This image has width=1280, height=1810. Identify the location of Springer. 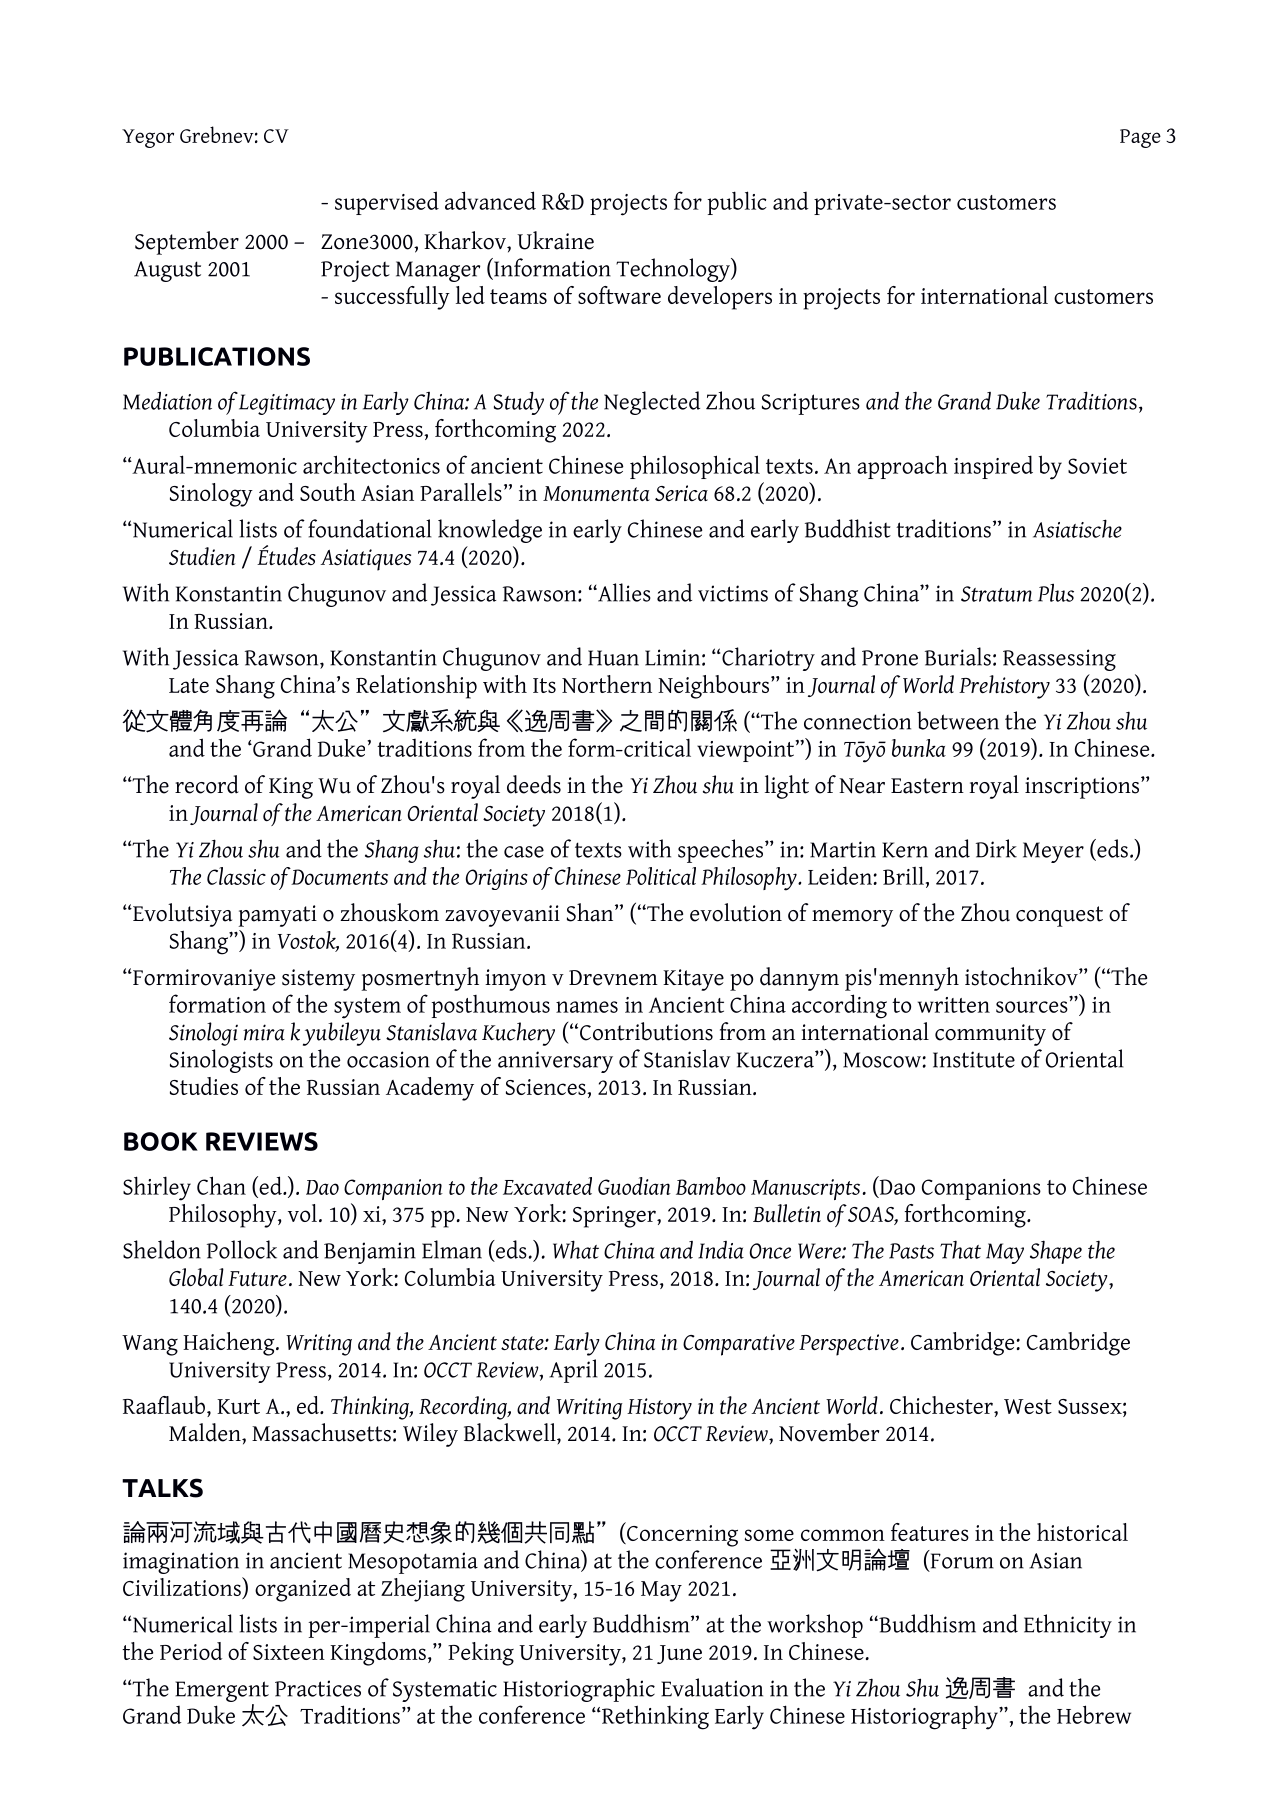
(615, 1217).
